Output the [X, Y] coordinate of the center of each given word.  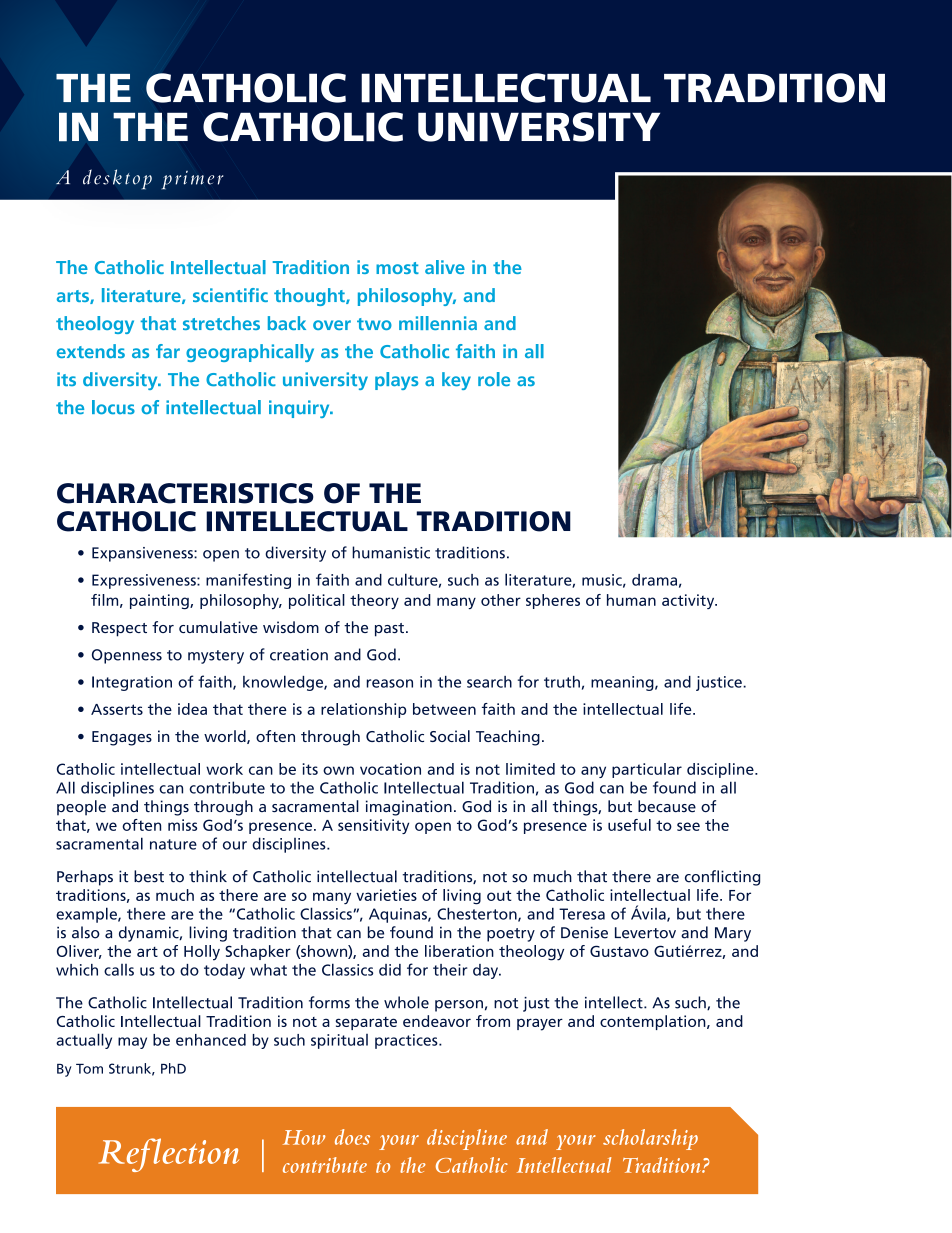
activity [689, 601]
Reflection [169, 1155]
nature [173, 844]
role [494, 379]
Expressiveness [145, 581]
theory [374, 601]
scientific [230, 295]
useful [629, 825]
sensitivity [373, 826]
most [397, 268]
